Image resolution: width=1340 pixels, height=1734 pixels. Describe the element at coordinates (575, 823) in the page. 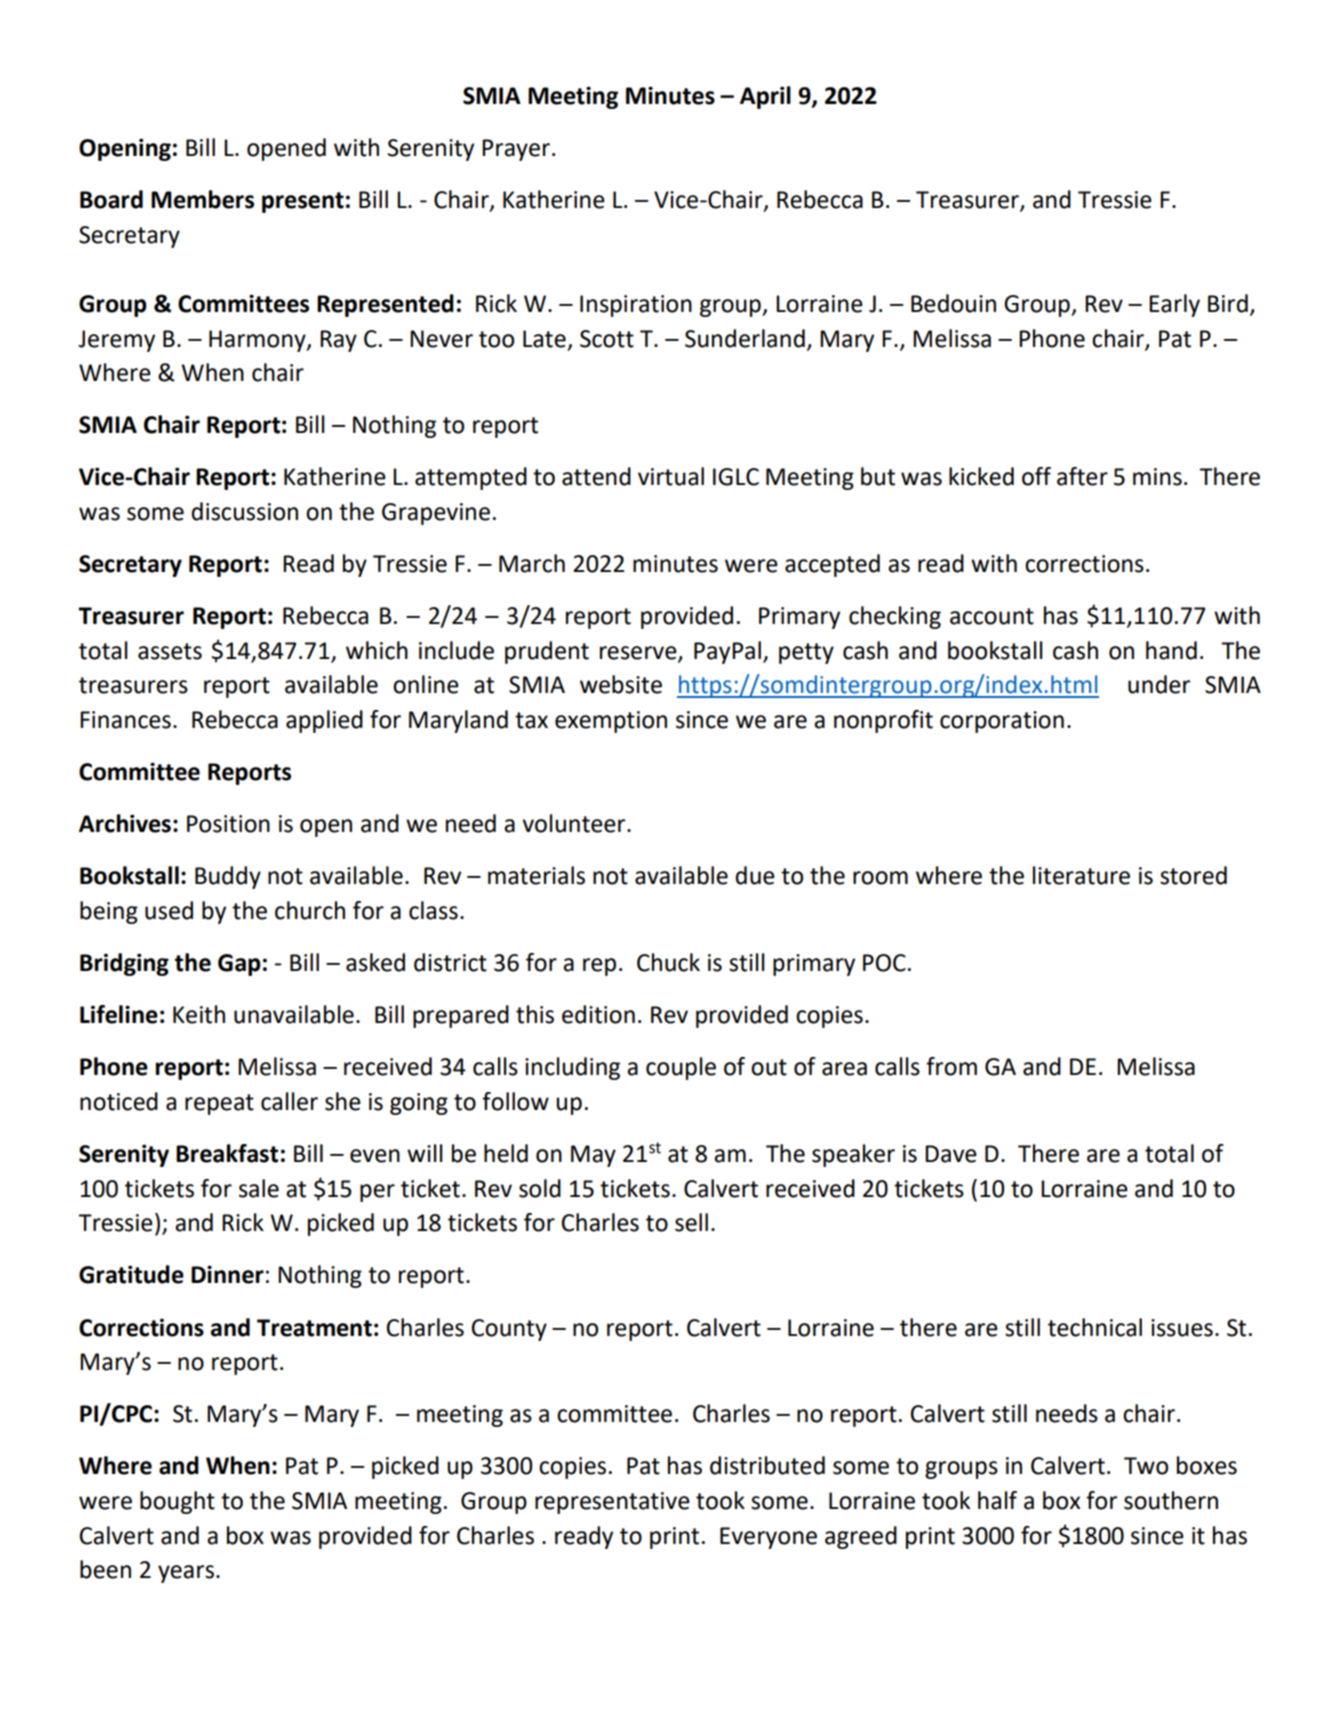

I see `volunteer` at that location.
